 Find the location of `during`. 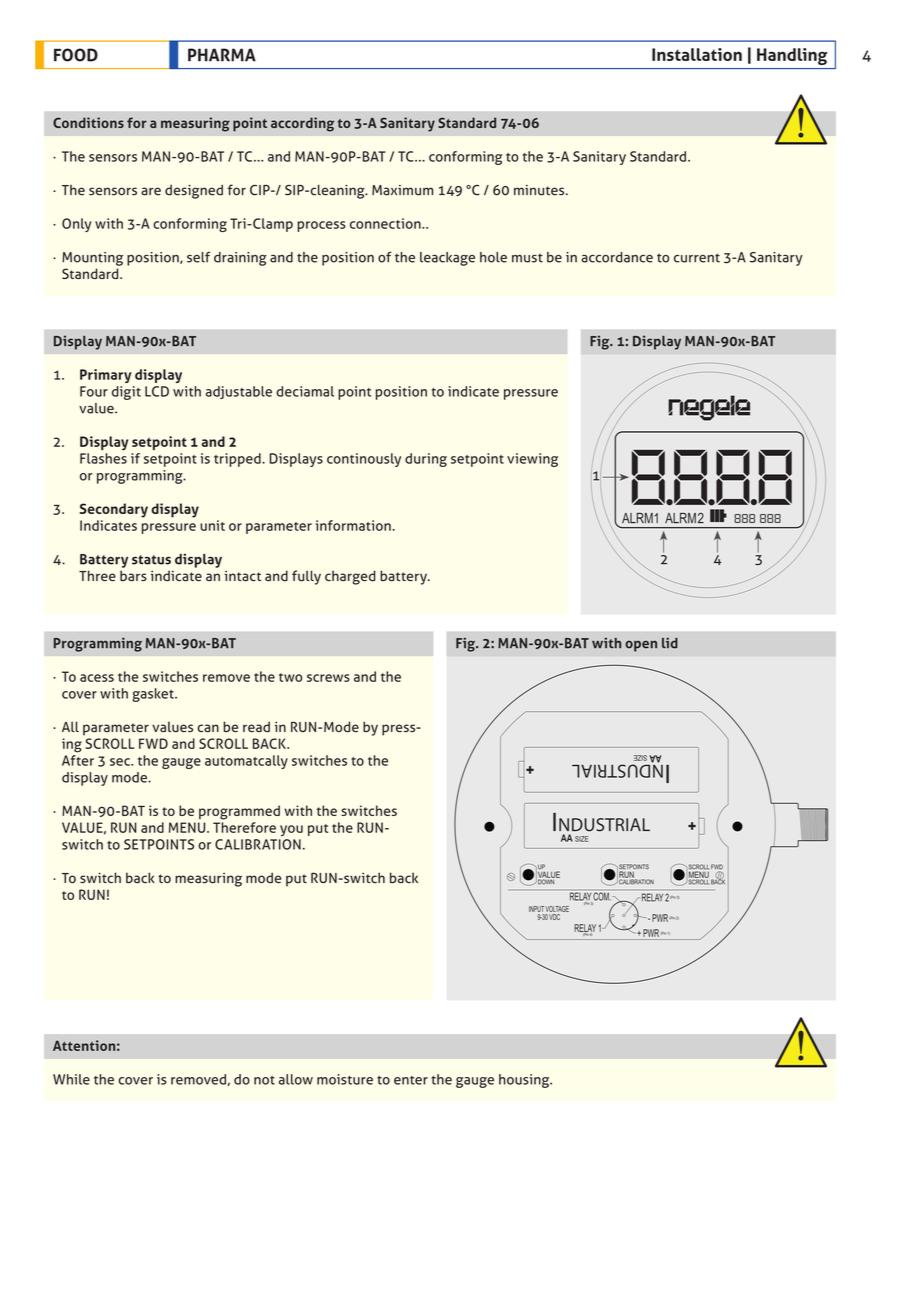

during is located at coordinates (426, 460).
